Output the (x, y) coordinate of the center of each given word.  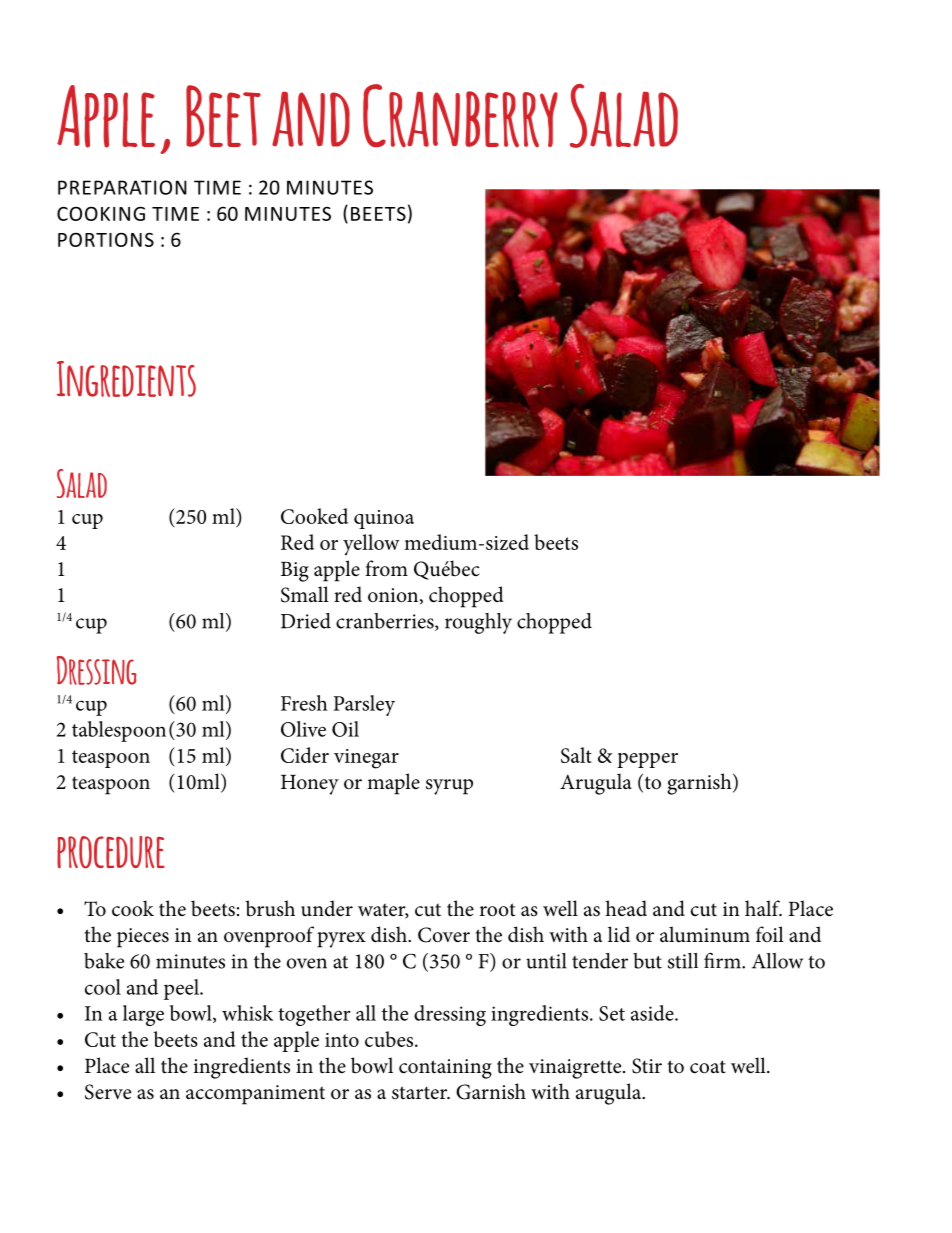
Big (295, 572)
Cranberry (460, 115)
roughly (478, 623)
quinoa (384, 519)
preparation (122, 187)
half (763, 908)
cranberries (386, 622)
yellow (371, 544)
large (143, 1015)
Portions (106, 239)
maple (393, 784)
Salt (576, 755)
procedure (111, 852)
